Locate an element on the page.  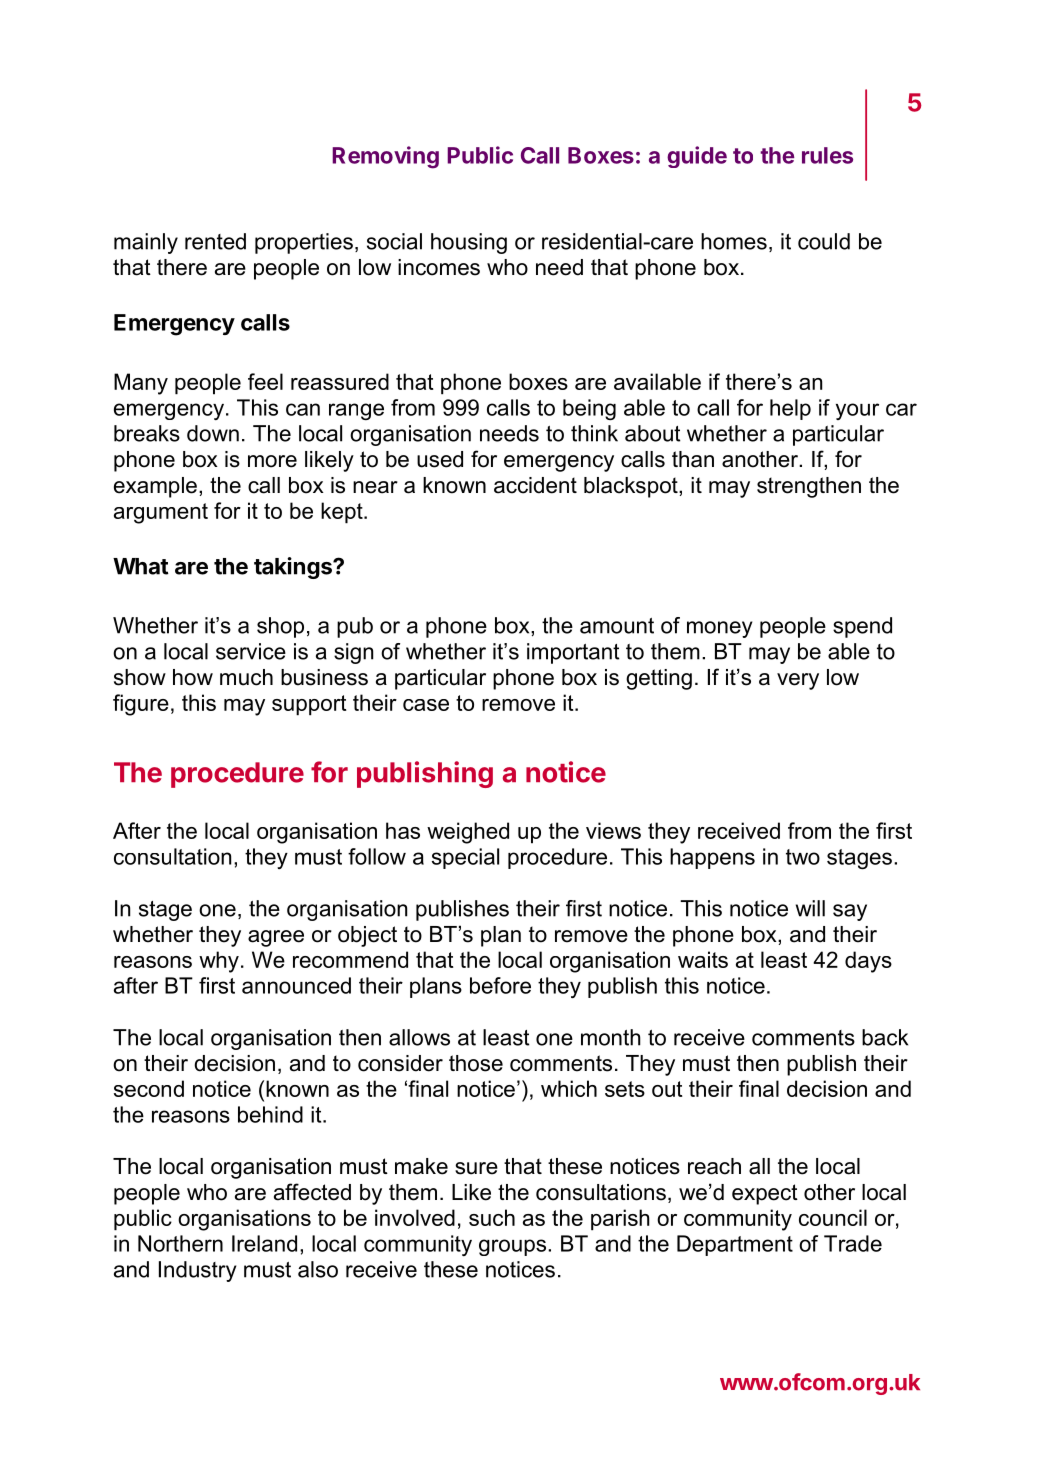
housing is located at coordinates (469, 243).
